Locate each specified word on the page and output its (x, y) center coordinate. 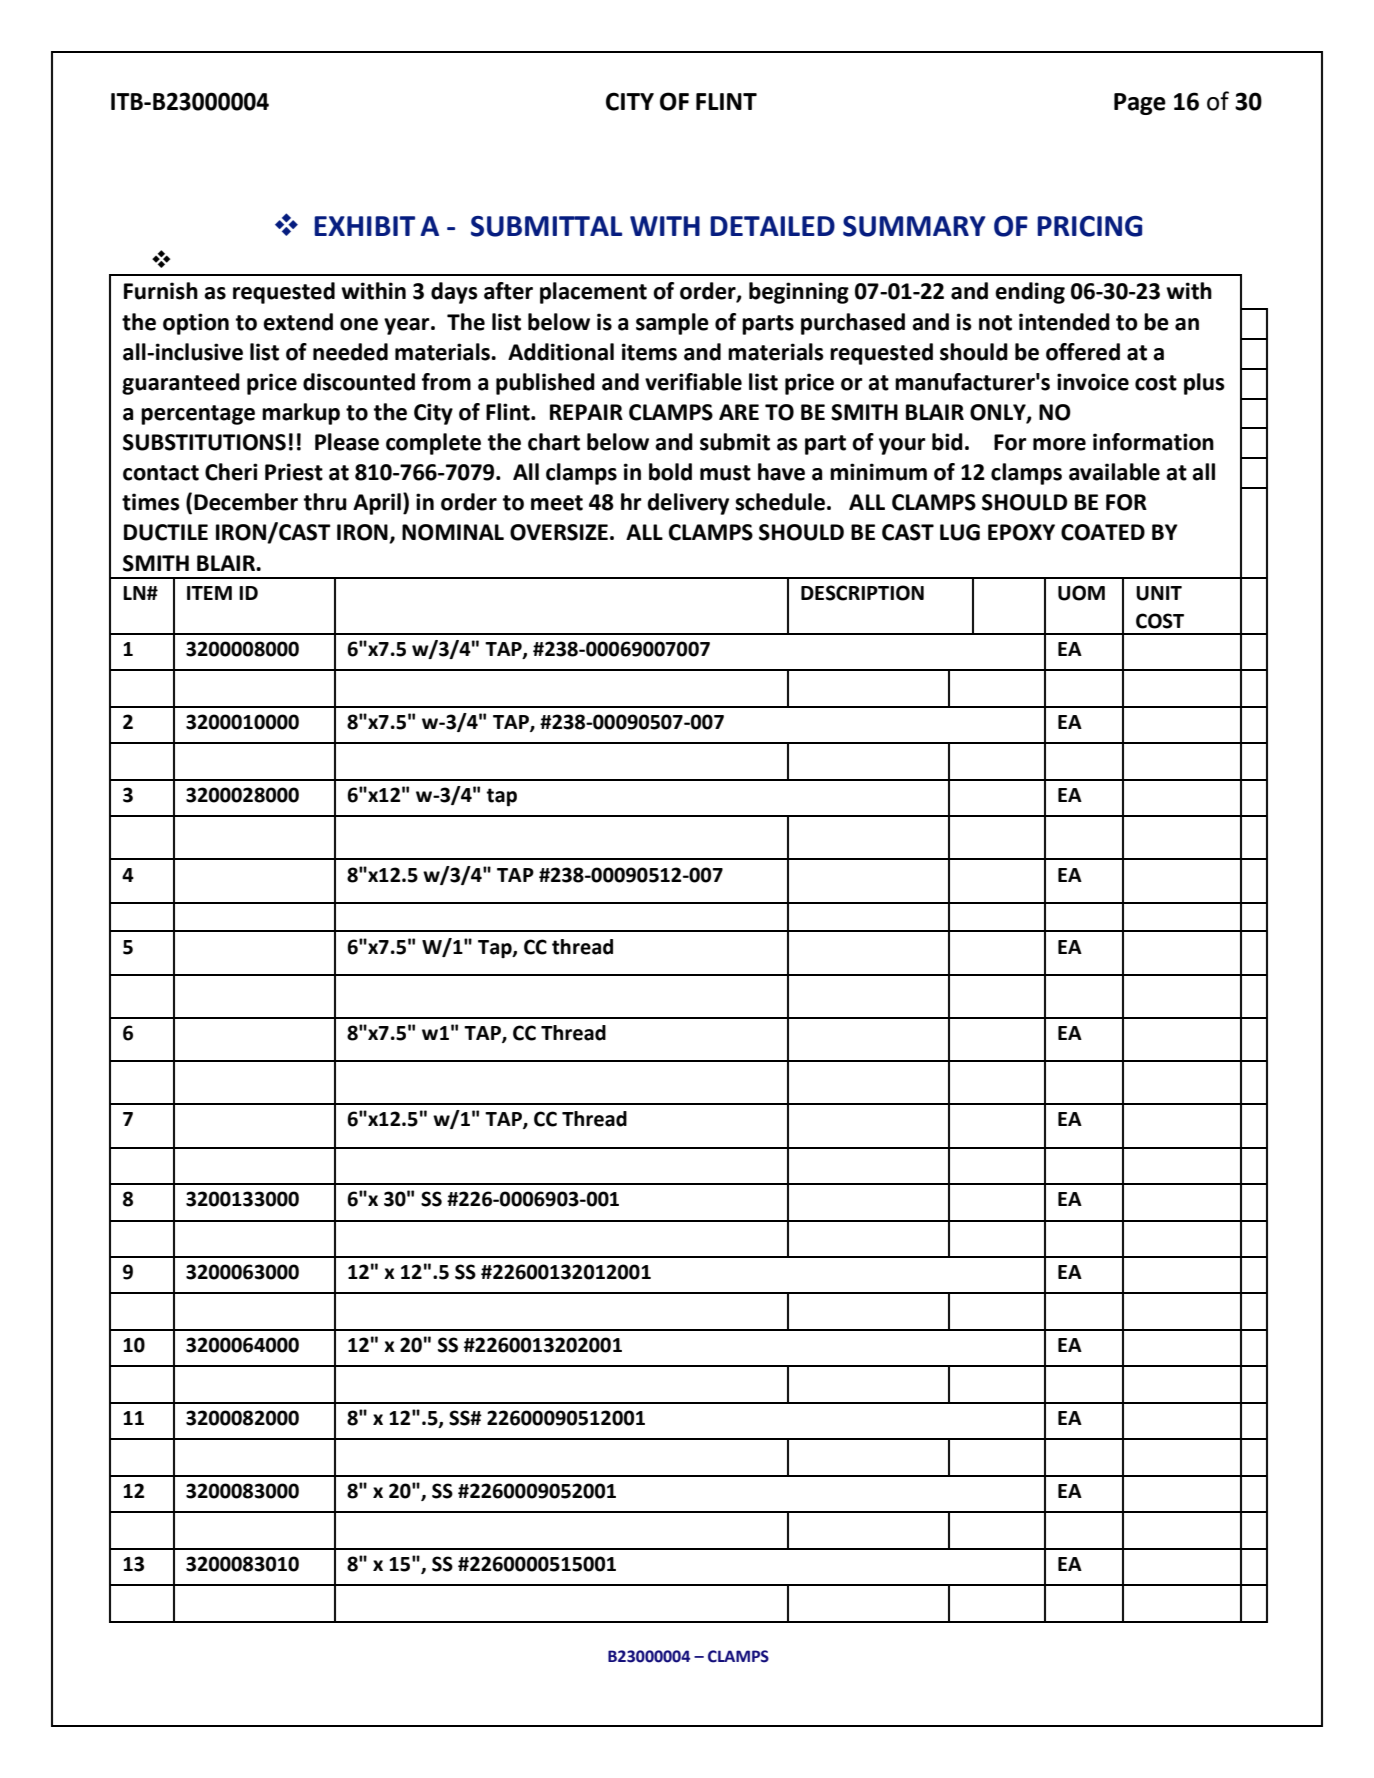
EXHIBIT (364, 226)
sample (672, 324)
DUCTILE (166, 532)
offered (1083, 352)
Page (1140, 104)
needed (350, 352)
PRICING (1089, 226)
